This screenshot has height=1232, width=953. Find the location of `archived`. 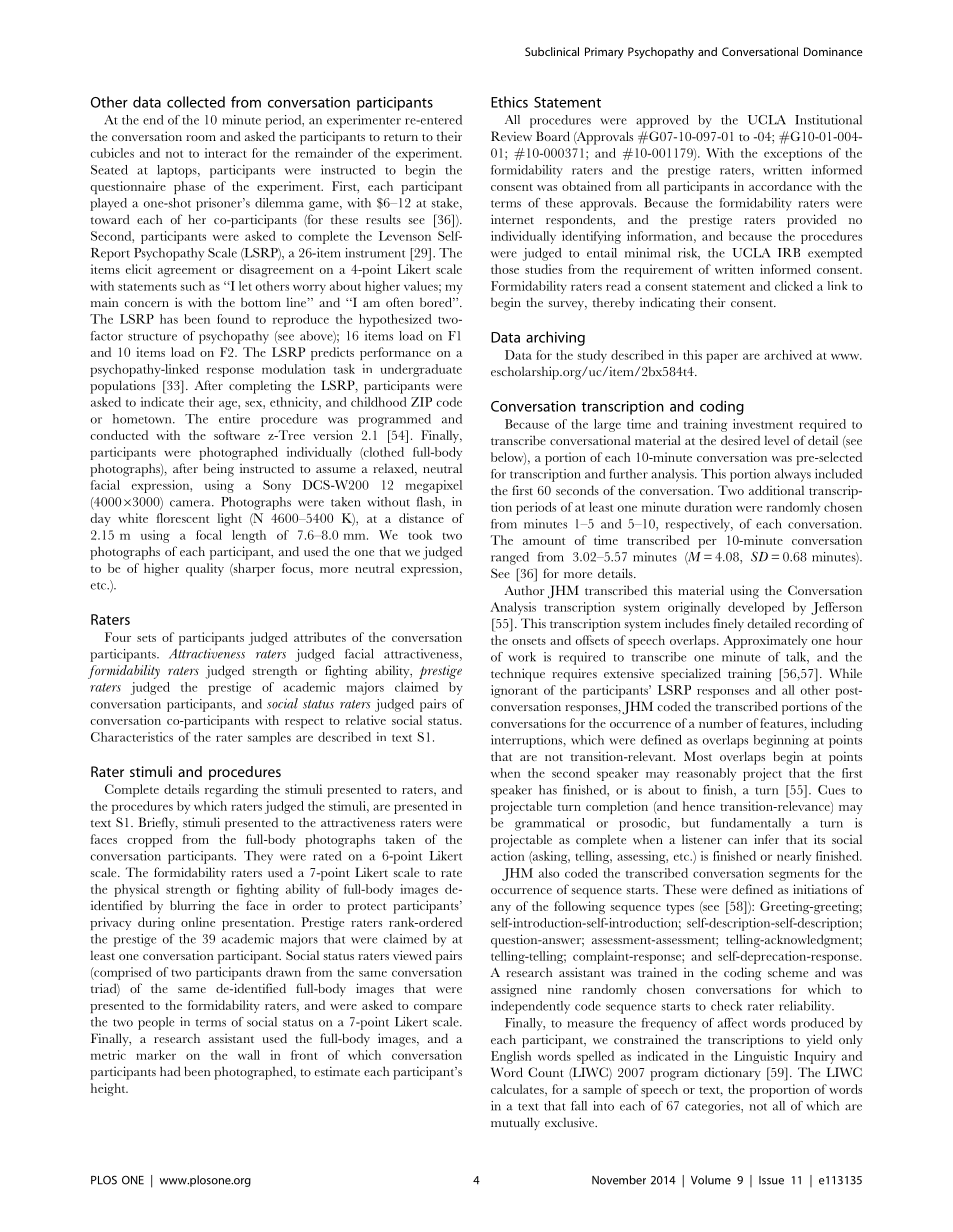

archived is located at coordinates (788, 355).
